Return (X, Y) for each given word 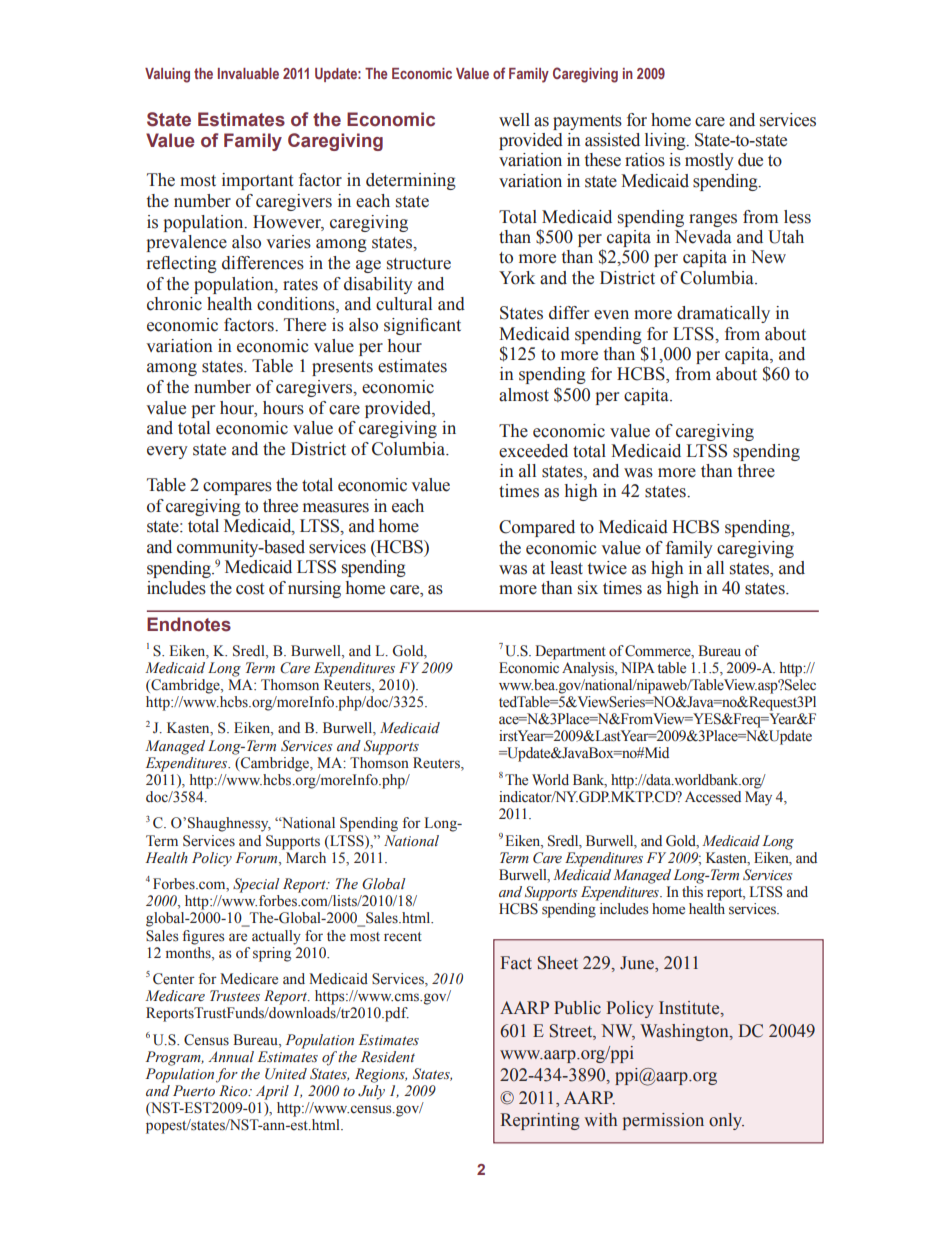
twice (607, 568)
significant (422, 326)
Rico (234, 1091)
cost (250, 589)
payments (587, 122)
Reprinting (540, 1121)
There (305, 325)
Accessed (713, 797)
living (666, 141)
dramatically (723, 314)
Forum (258, 858)
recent (403, 937)
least (566, 568)
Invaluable (248, 73)
